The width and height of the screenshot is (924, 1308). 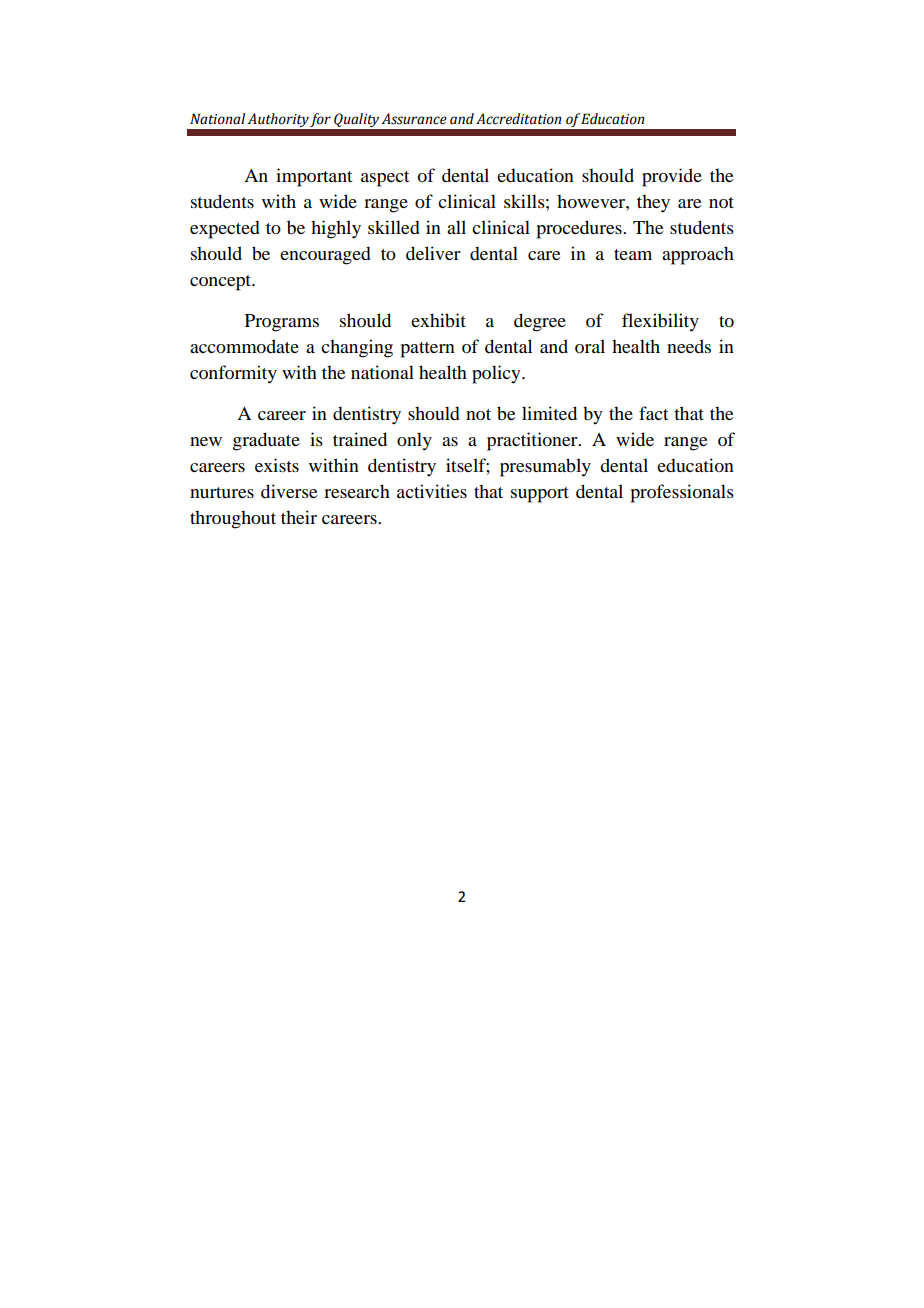 I want to click on Assurance, so click(x=414, y=119).
